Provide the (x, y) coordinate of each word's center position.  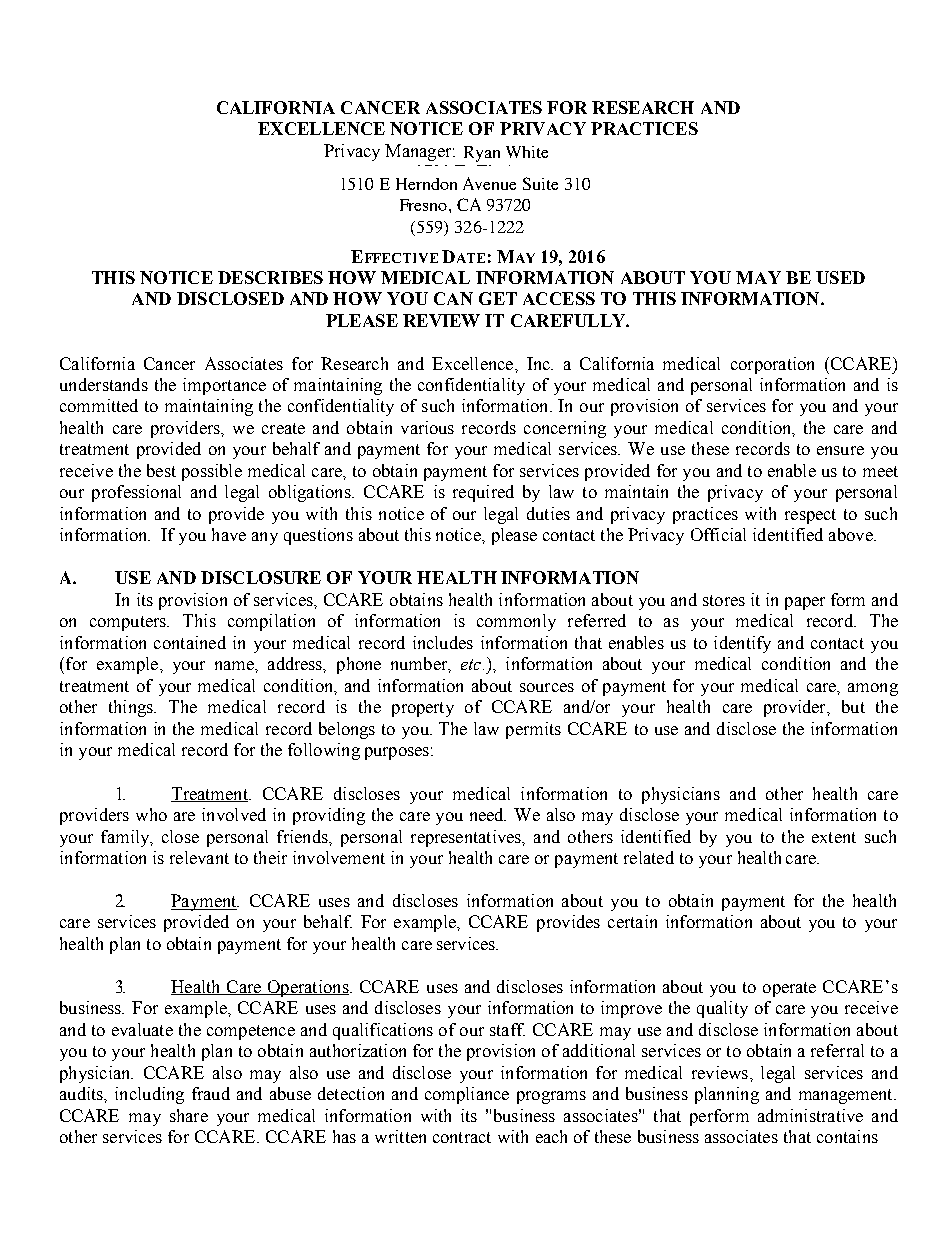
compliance (467, 1095)
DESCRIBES (270, 277)
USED (840, 277)
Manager (419, 152)
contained (190, 642)
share (189, 1115)
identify (742, 644)
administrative (810, 1115)
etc (472, 664)
